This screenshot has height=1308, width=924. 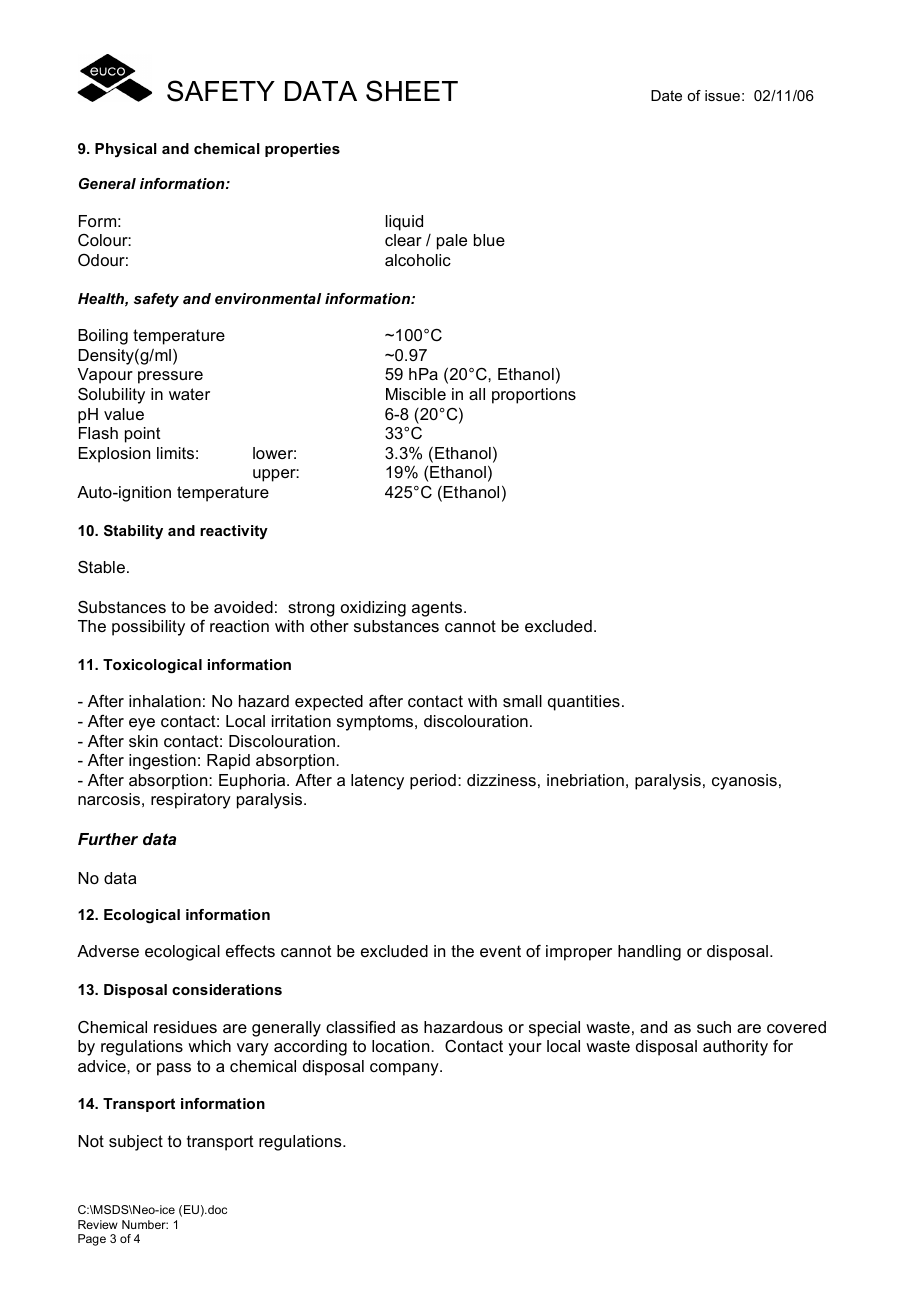 What do you see at coordinates (722, 95) in the screenshot?
I see `issue` at bounding box center [722, 95].
